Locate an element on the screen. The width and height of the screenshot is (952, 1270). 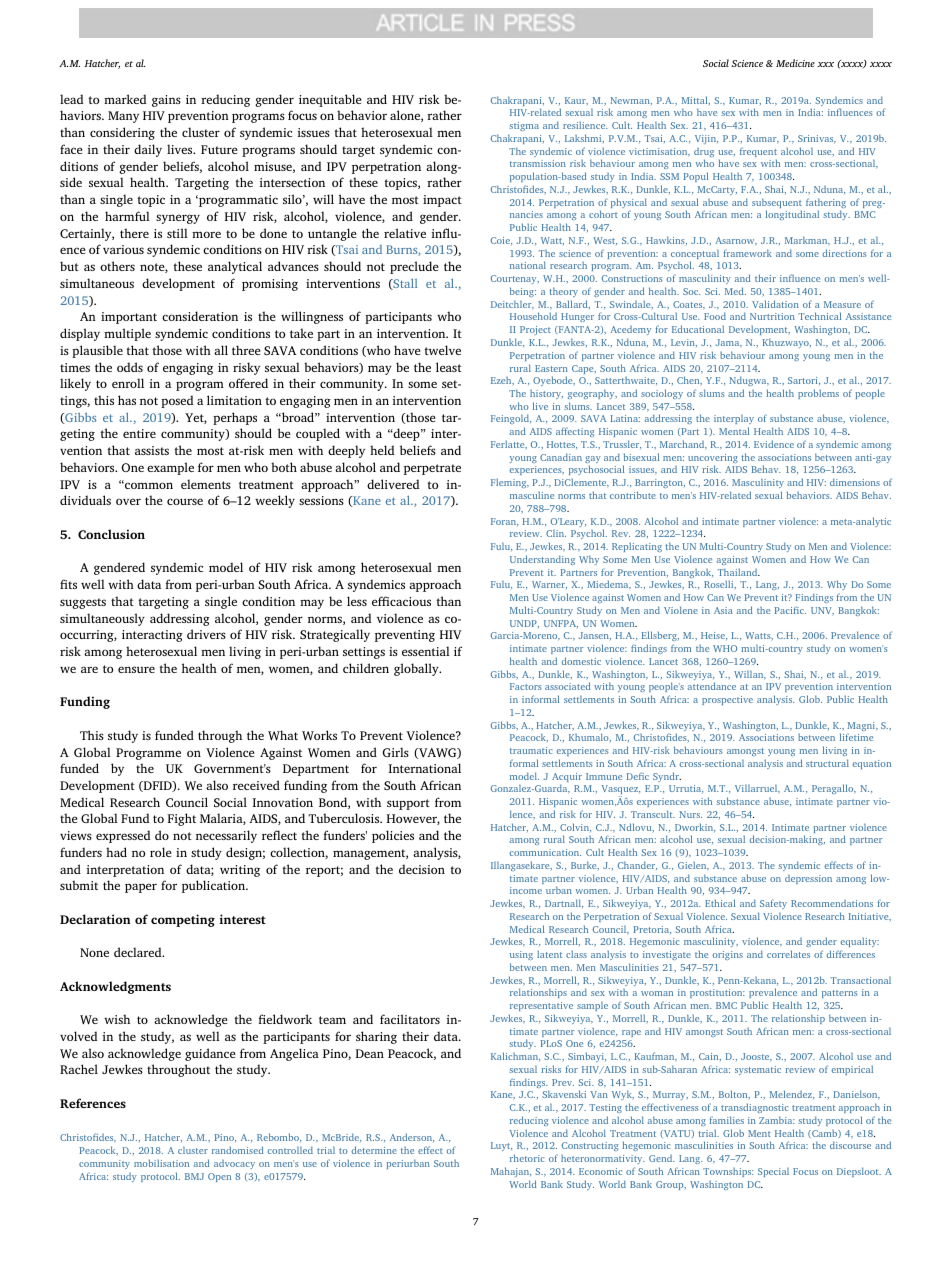
Mahajan is located at coordinates (511, 1172).
